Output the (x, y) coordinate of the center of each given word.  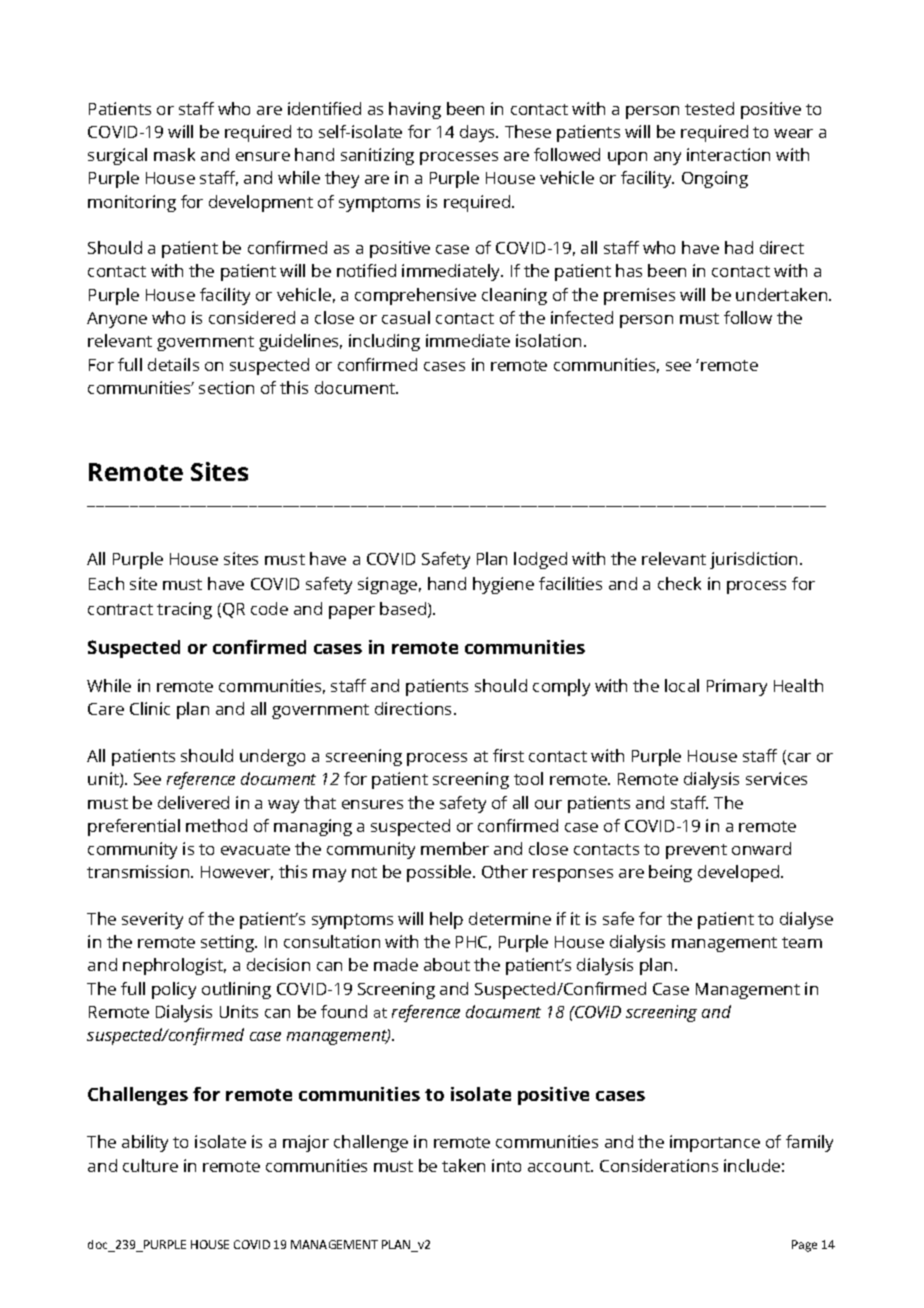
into (506, 1165)
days (479, 133)
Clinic (150, 708)
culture (150, 1165)
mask (174, 154)
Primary (737, 687)
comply (561, 687)
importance (715, 1143)
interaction (728, 154)
